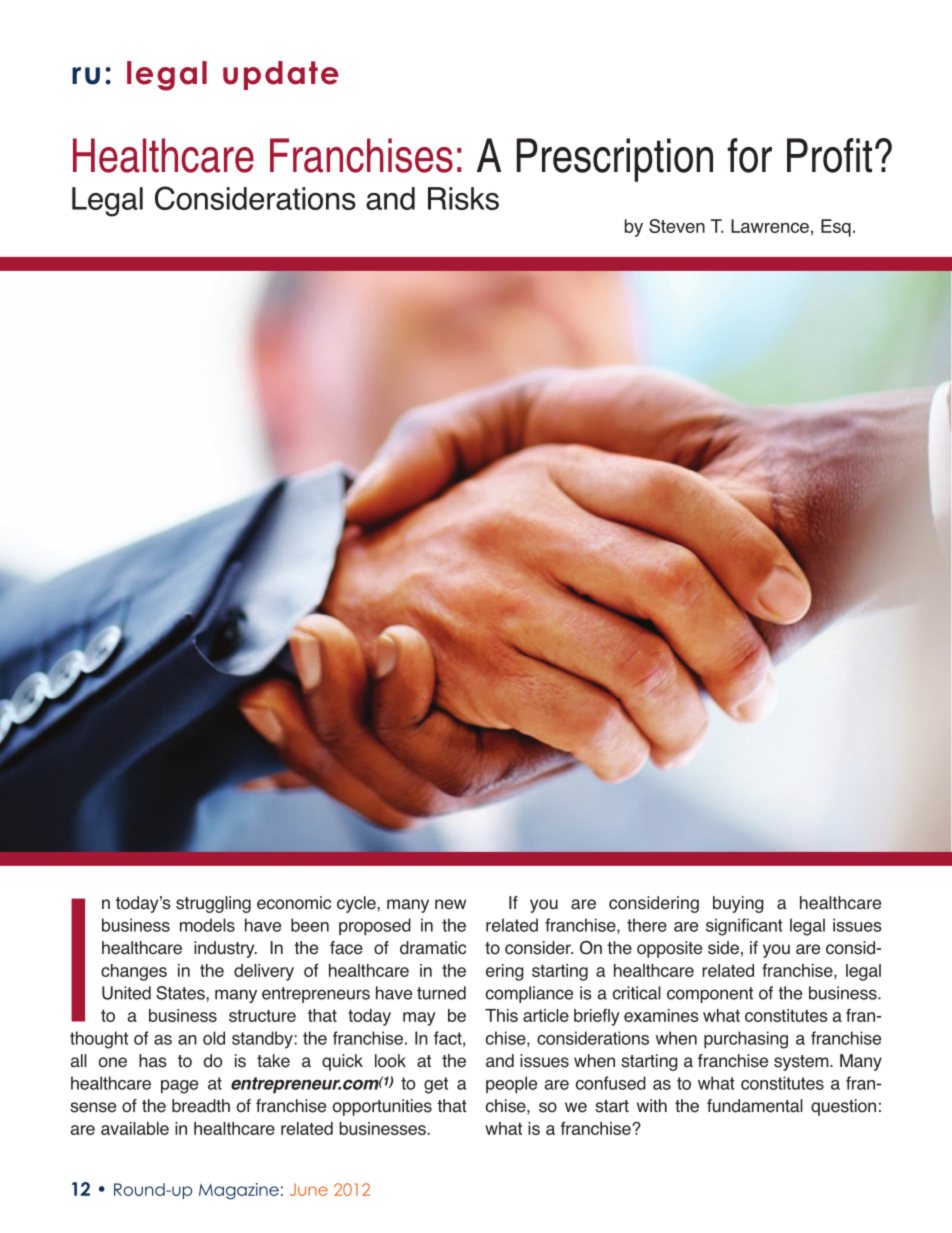 Image resolution: width=952 pixels, height=1233 pixels. I want to click on Lawrence, so click(770, 226).
